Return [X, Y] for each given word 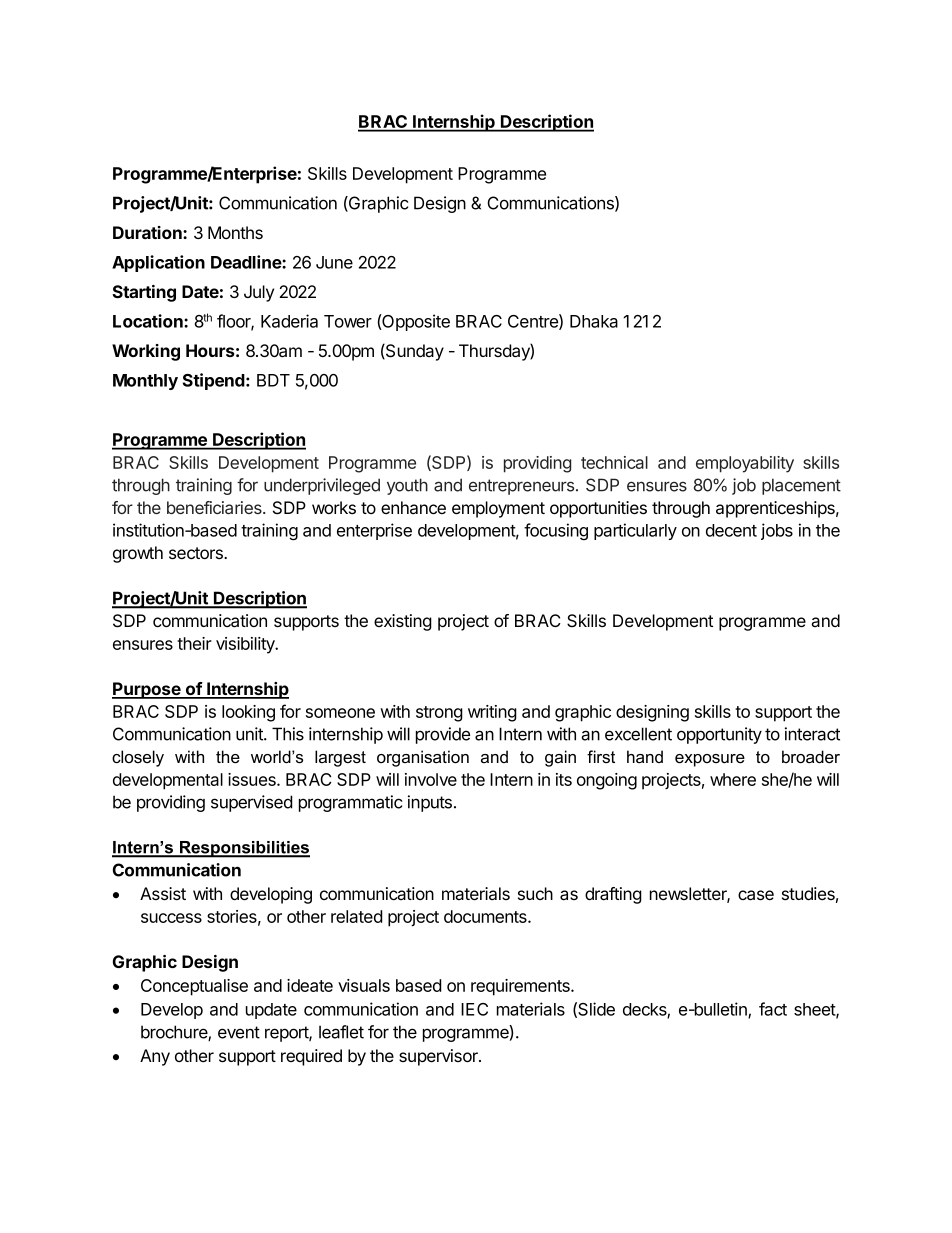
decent [731, 530]
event [239, 1032]
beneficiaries [215, 507]
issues [253, 779]
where [733, 779]
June [334, 262]
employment [498, 509]
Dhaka [594, 321]
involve [431, 779]
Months [235, 232]
